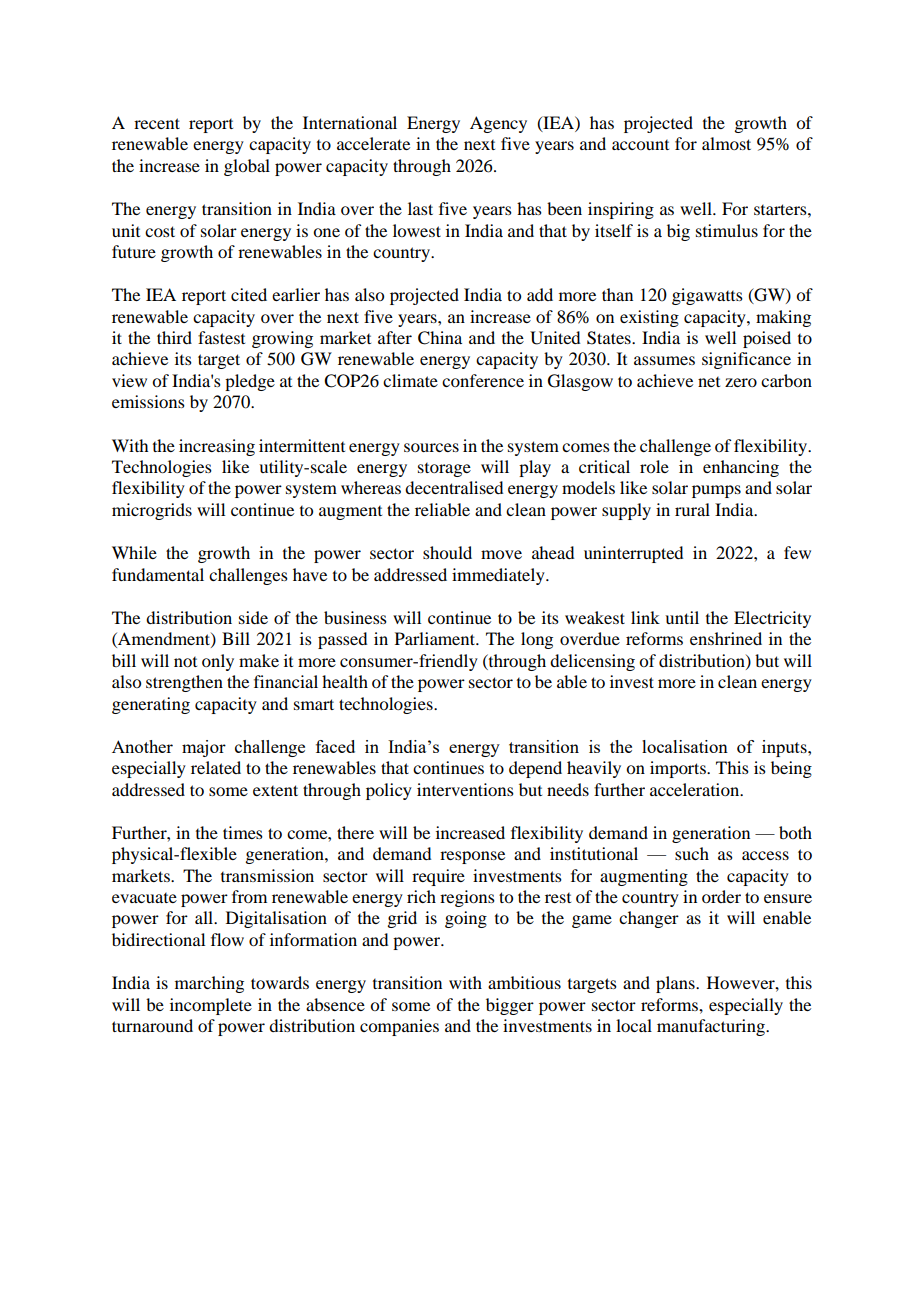 Image resolution: width=924 pixels, height=1308 pixels. What do you see at coordinates (247, 167) in the document?
I see `global` at bounding box center [247, 167].
